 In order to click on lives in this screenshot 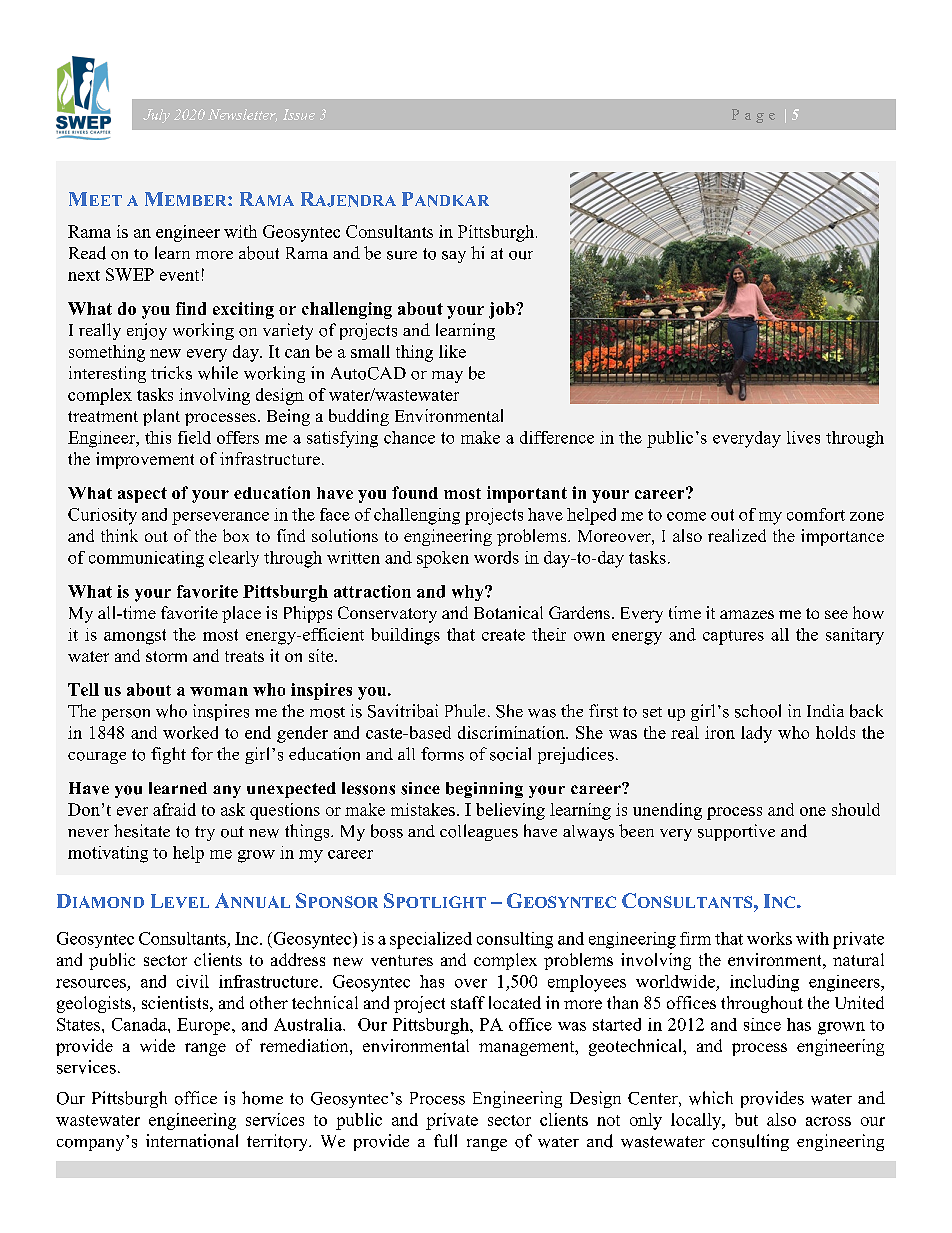, I will do `click(803, 437)`.
